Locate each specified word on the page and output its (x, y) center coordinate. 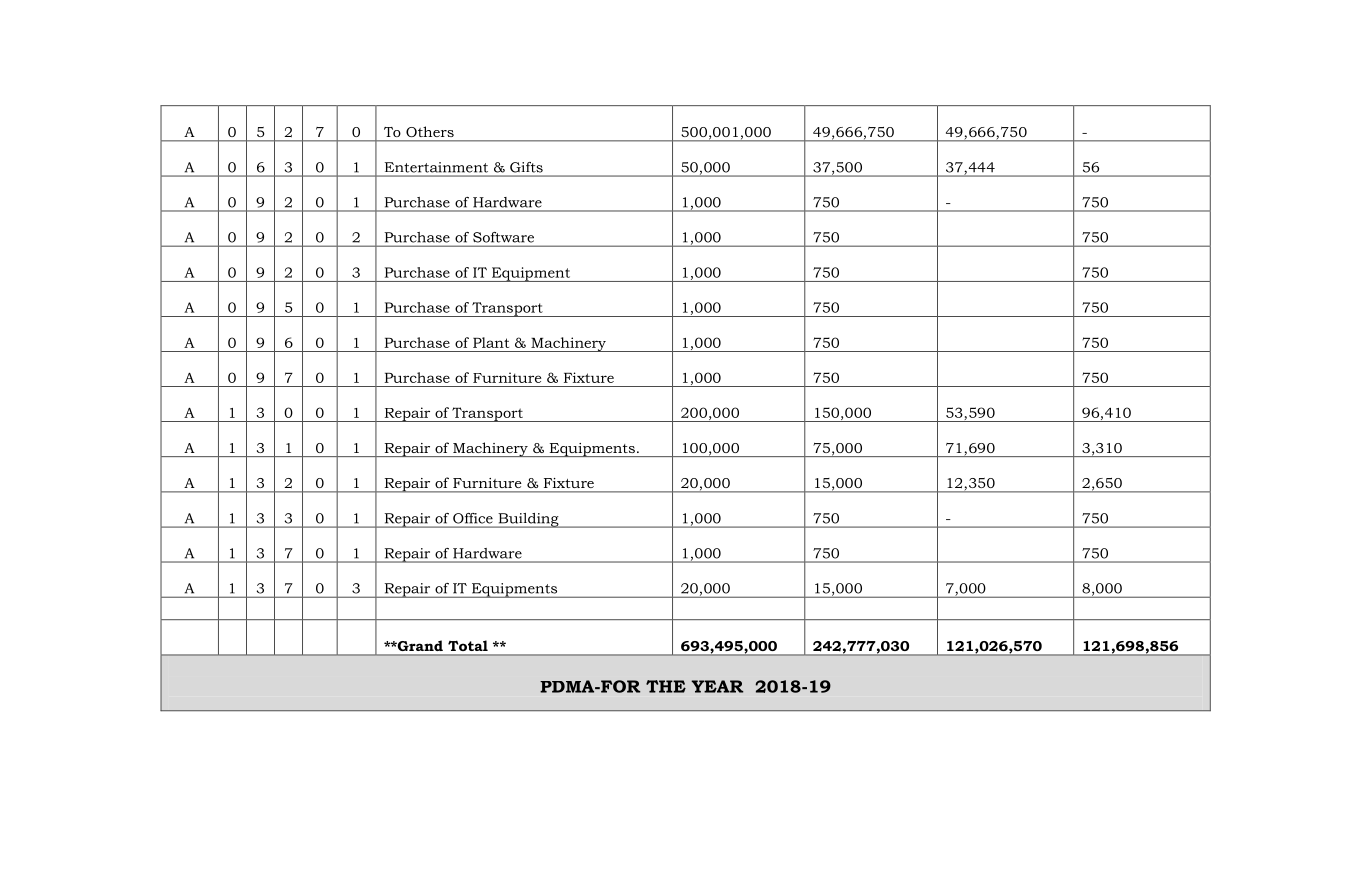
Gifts (526, 167)
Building (528, 520)
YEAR (717, 686)
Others (430, 131)
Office (473, 518)
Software (503, 237)
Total (468, 646)
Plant (491, 342)
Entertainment (436, 167)
